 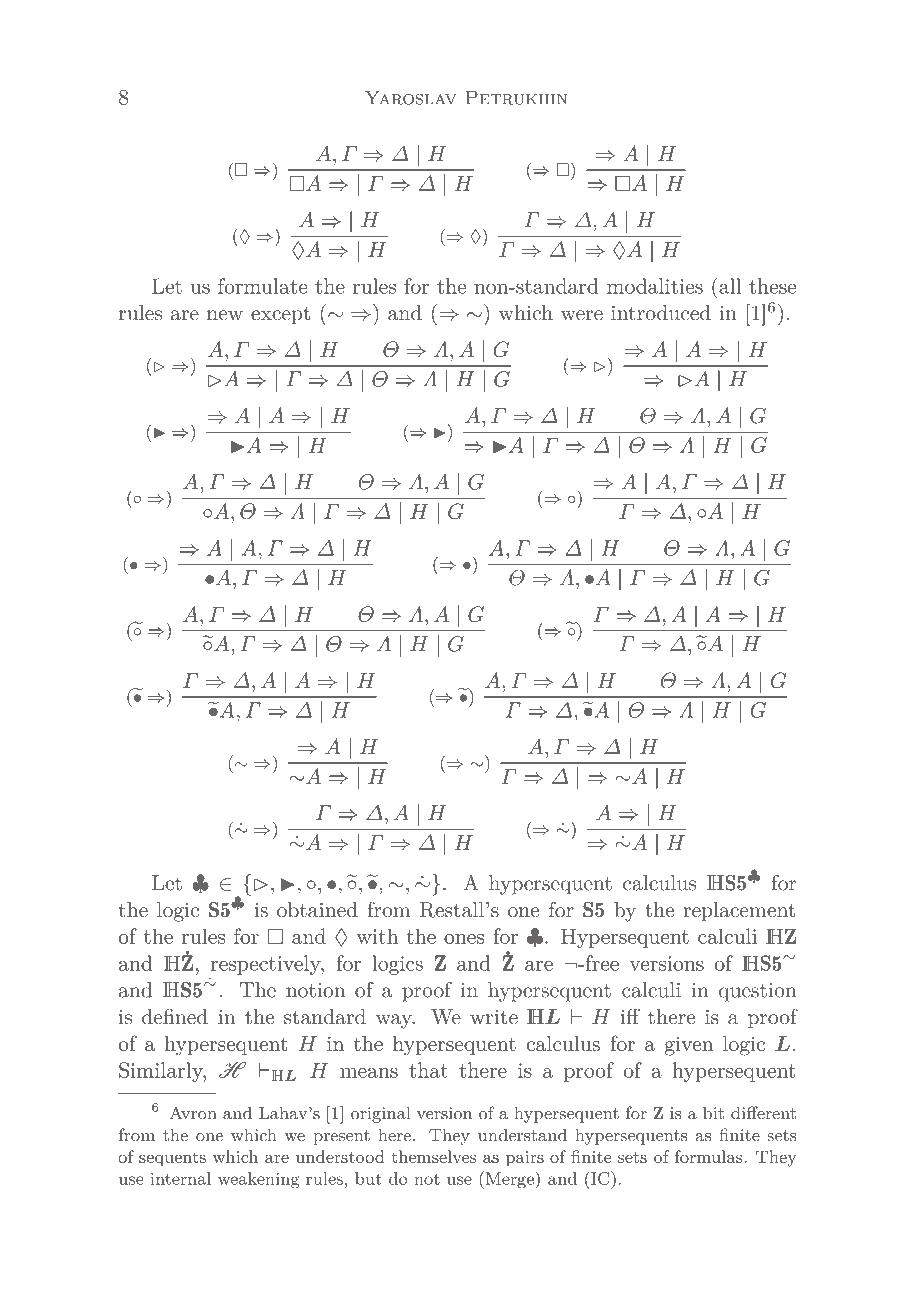 What do you see at coordinates (661, 313) in the screenshot?
I see `introduced` at bounding box center [661, 313].
